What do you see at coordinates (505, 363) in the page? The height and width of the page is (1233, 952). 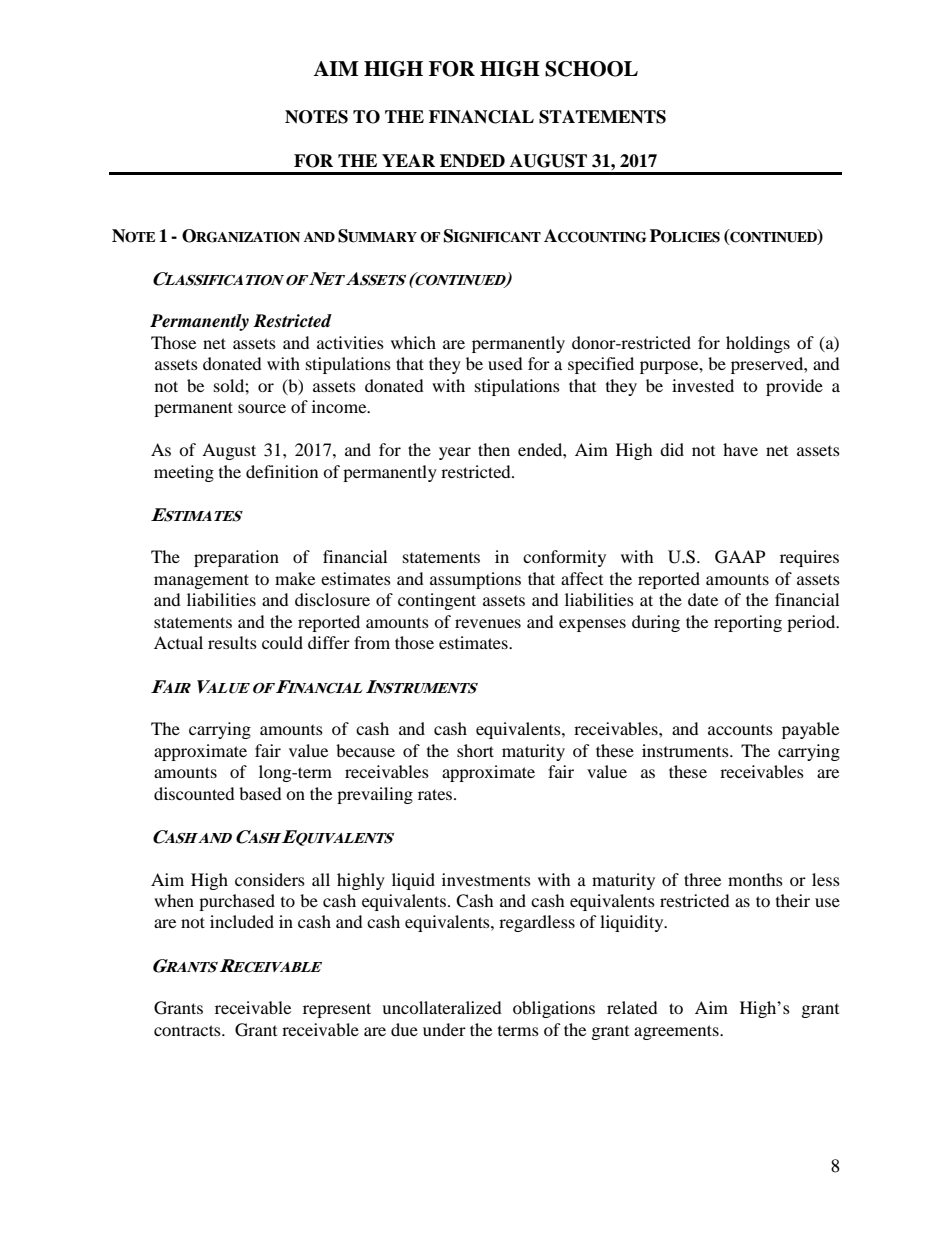 I see `used` at bounding box center [505, 363].
